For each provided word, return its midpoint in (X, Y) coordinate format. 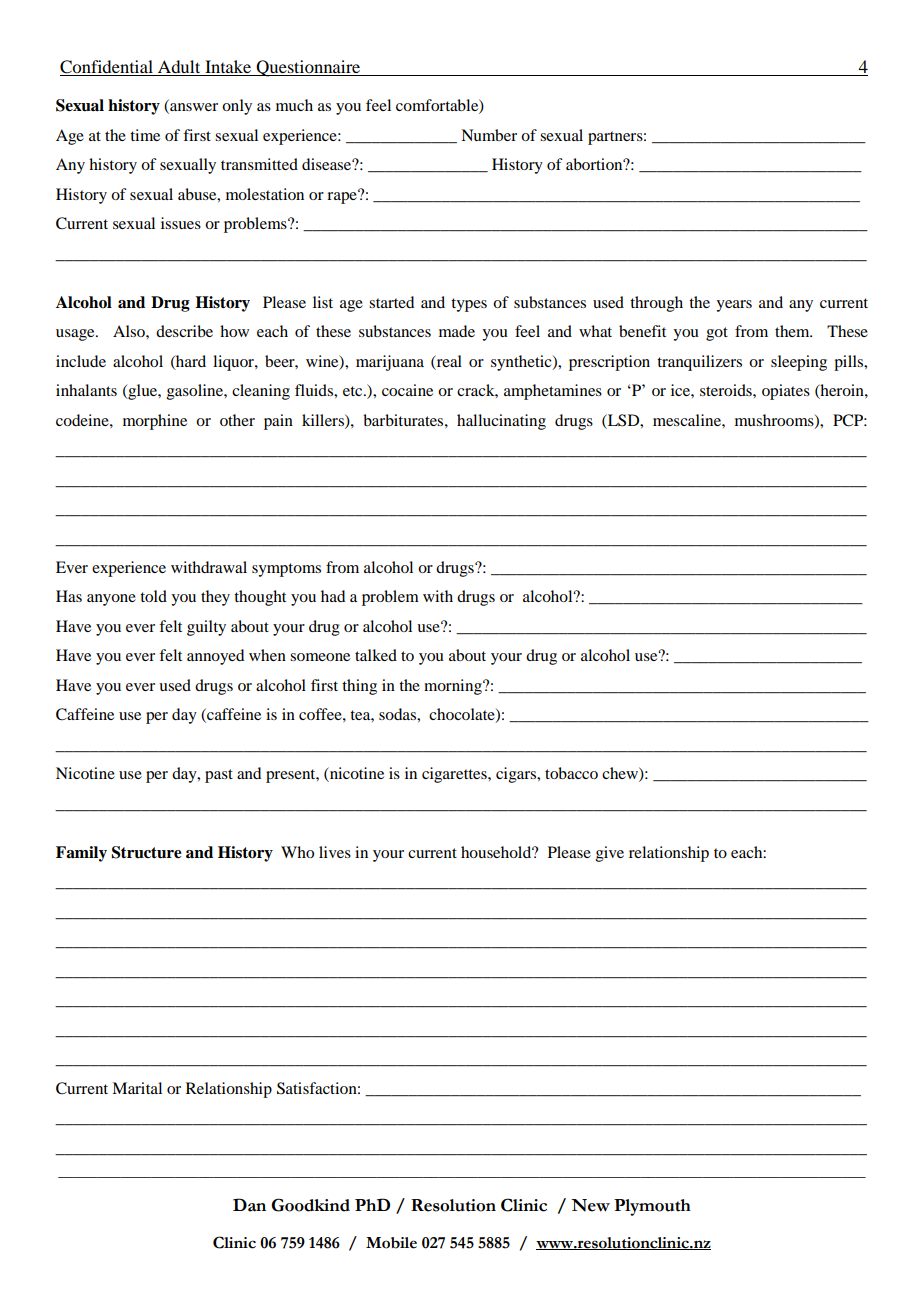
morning (454, 687)
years (734, 306)
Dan (249, 1205)
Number (489, 135)
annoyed (215, 657)
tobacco (571, 773)
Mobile (391, 1243)
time (145, 135)
